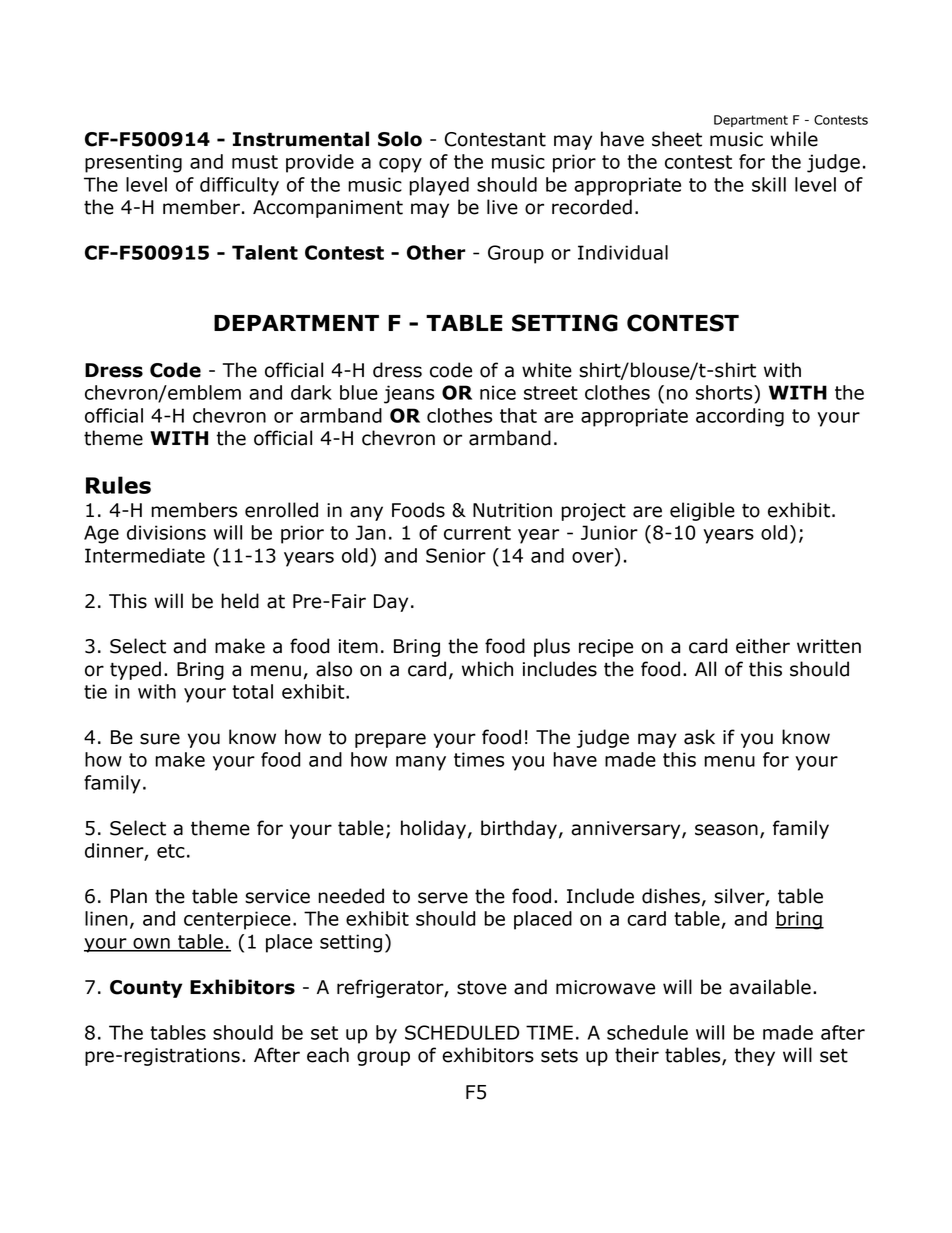 This screenshot has height=1233, width=952. What do you see at coordinates (433, 829) in the screenshot?
I see `holiday` at bounding box center [433, 829].
